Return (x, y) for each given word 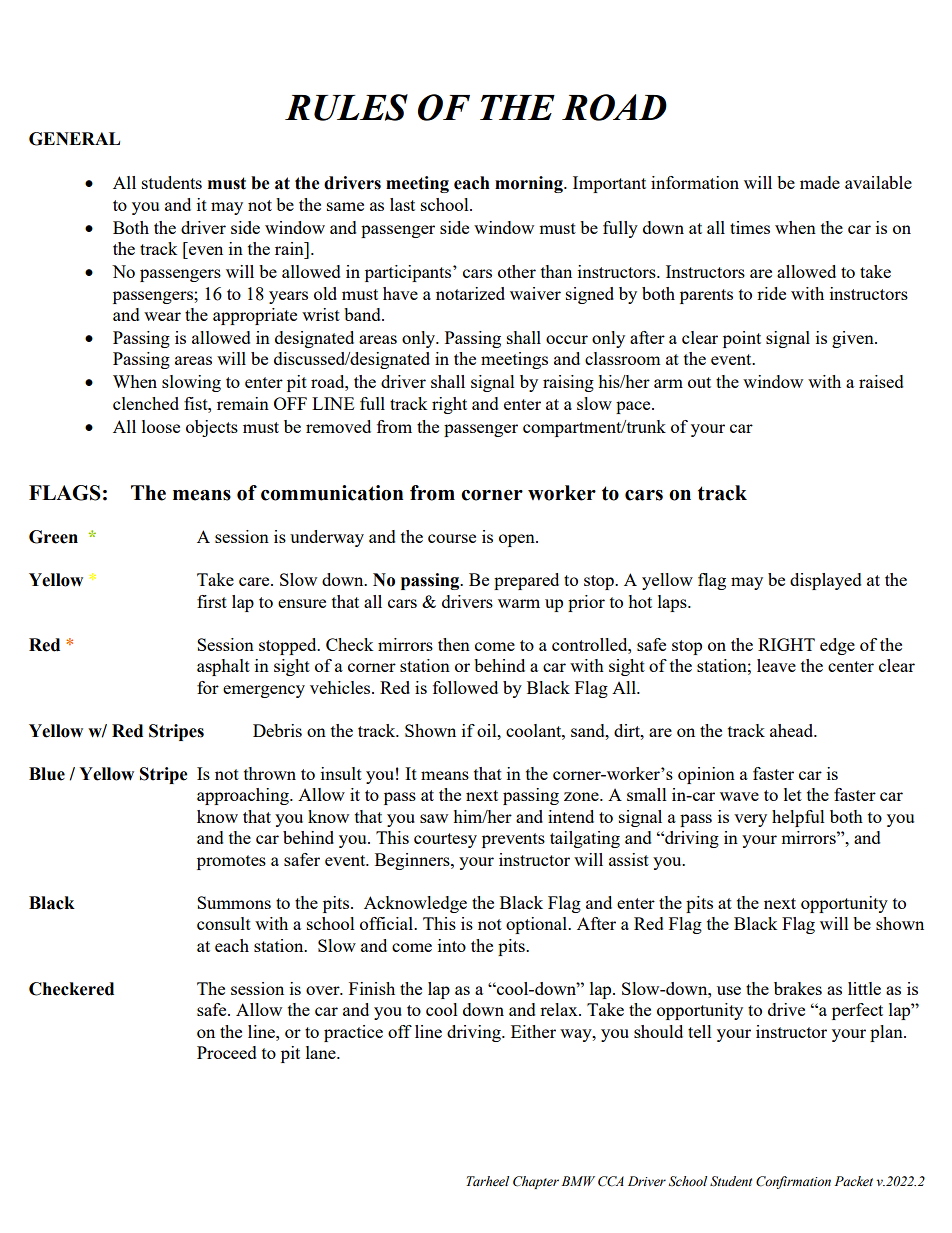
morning (530, 184)
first (212, 601)
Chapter (536, 1182)
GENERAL (74, 139)
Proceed (227, 1052)
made (820, 182)
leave (776, 665)
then (454, 644)
